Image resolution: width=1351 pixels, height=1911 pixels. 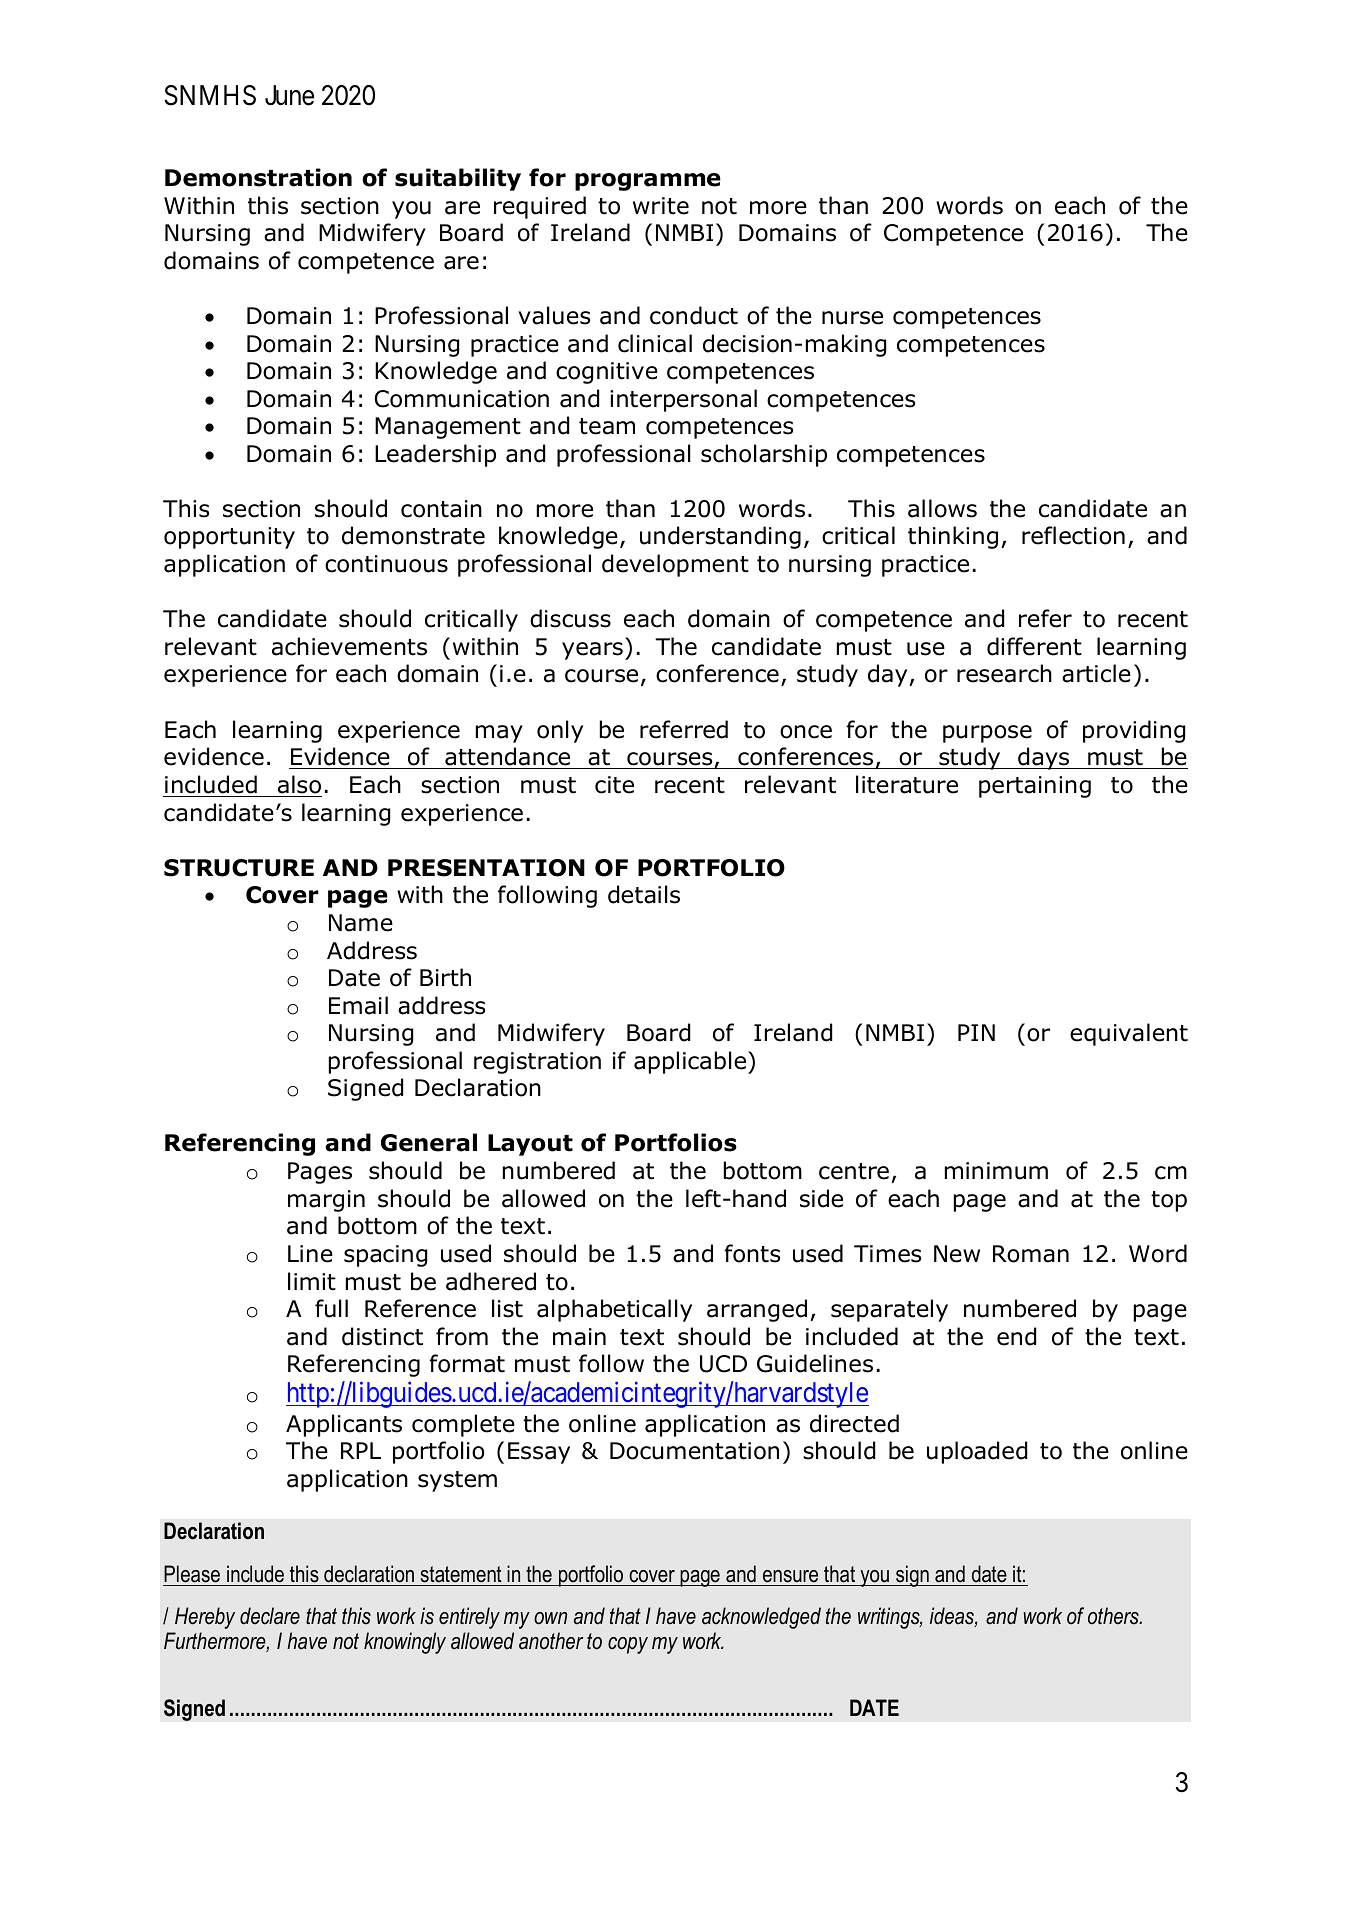 What do you see at coordinates (289, 95) in the screenshot?
I see `June` at bounding box center [289, 95].
